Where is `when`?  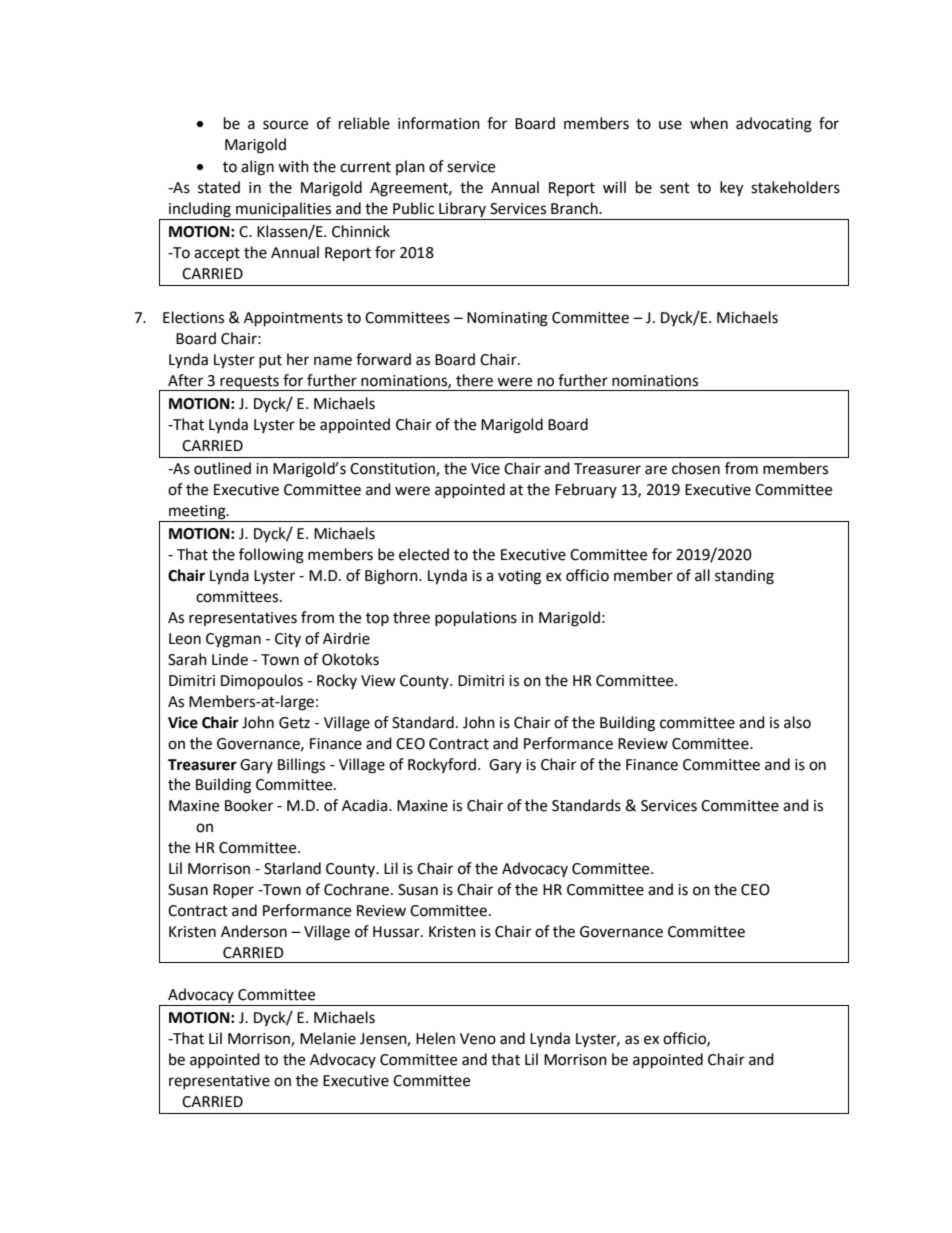 when is located at coordinates (709, 123).
